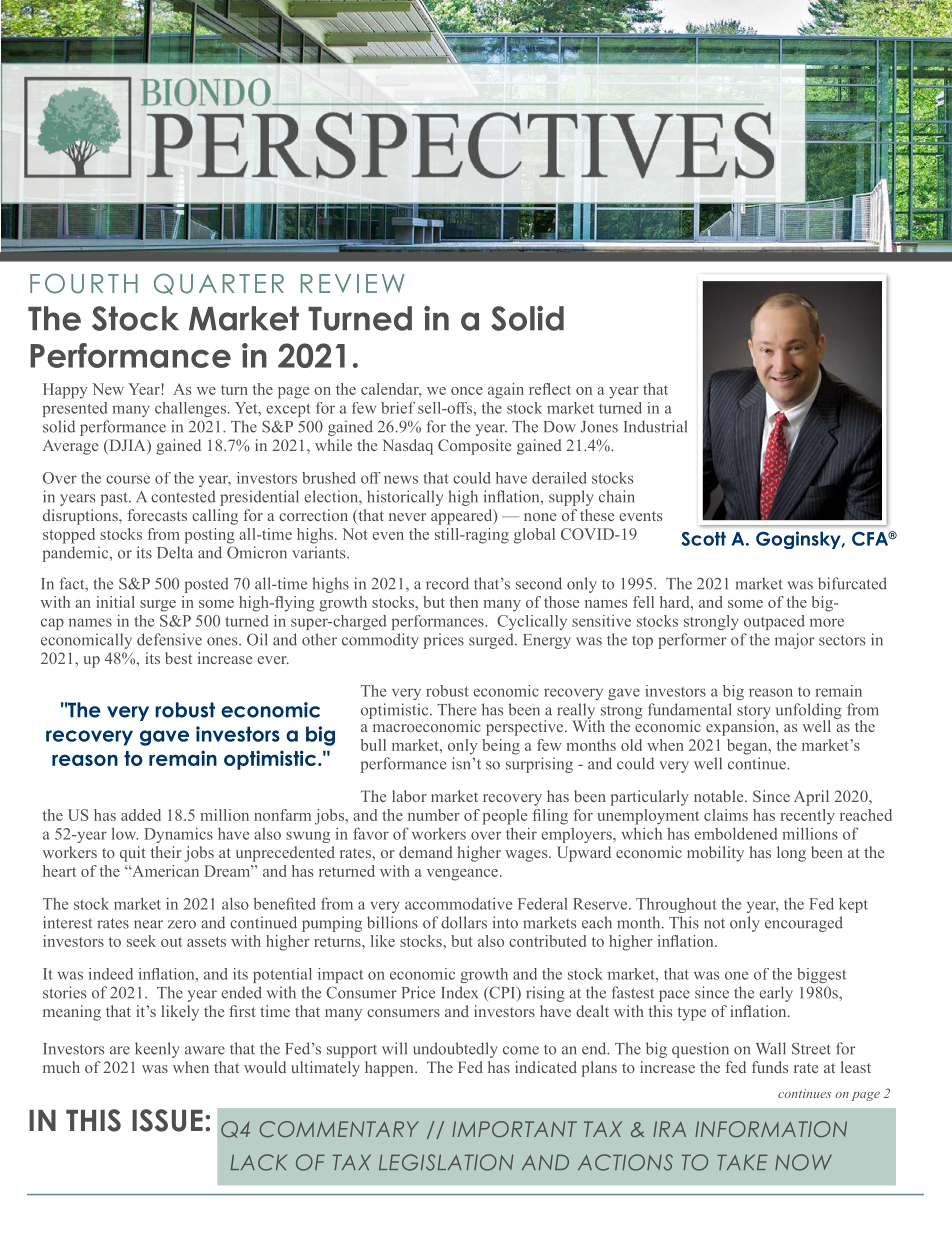  What do you see at coordinates (771, 1129) in the screenshot?
I see `INFORMATION` at bounding box center [771, 1129].
